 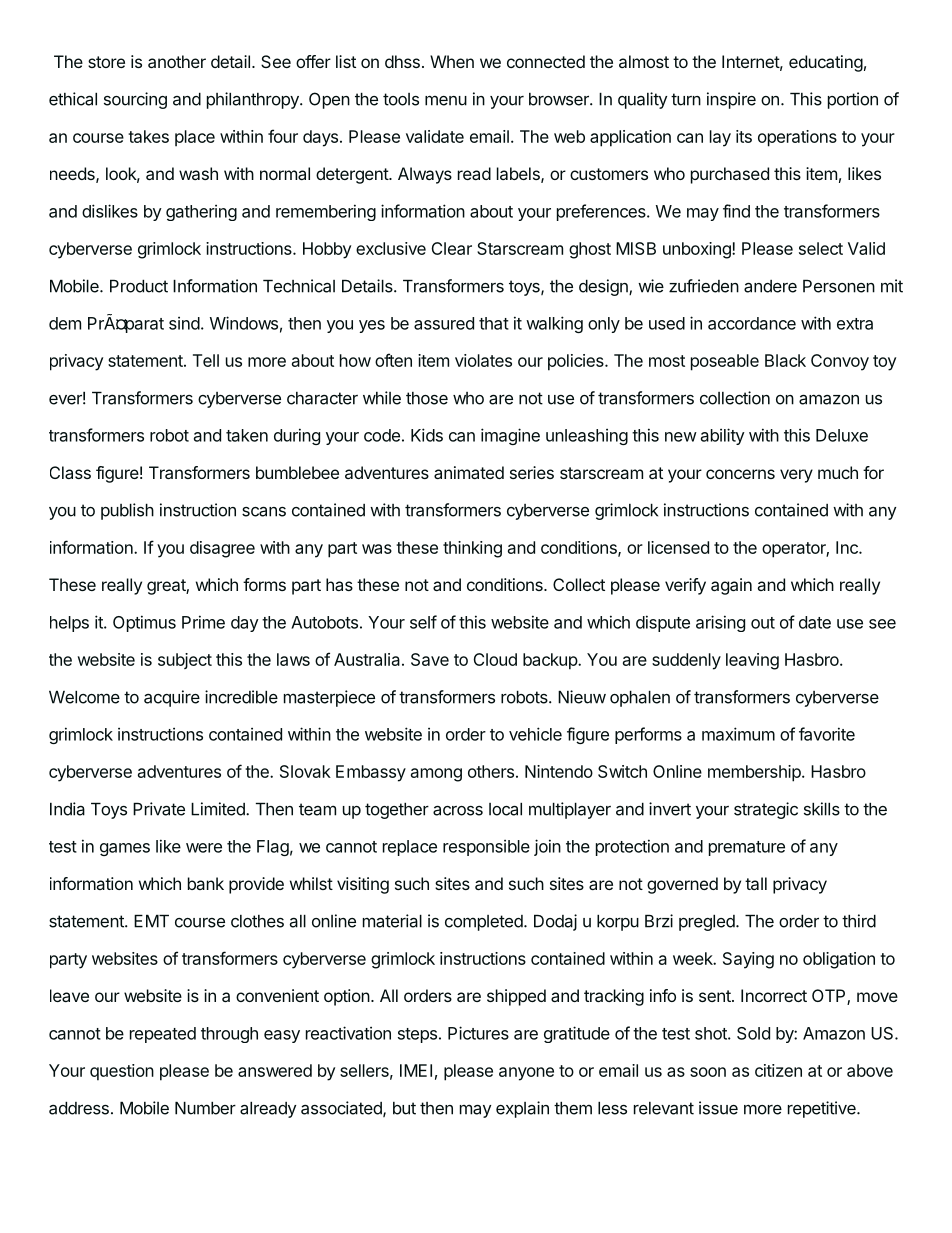 What do you see at coordinates (494, 323) in the screenshot?
I see `that` at bounding box center [494, 323].
